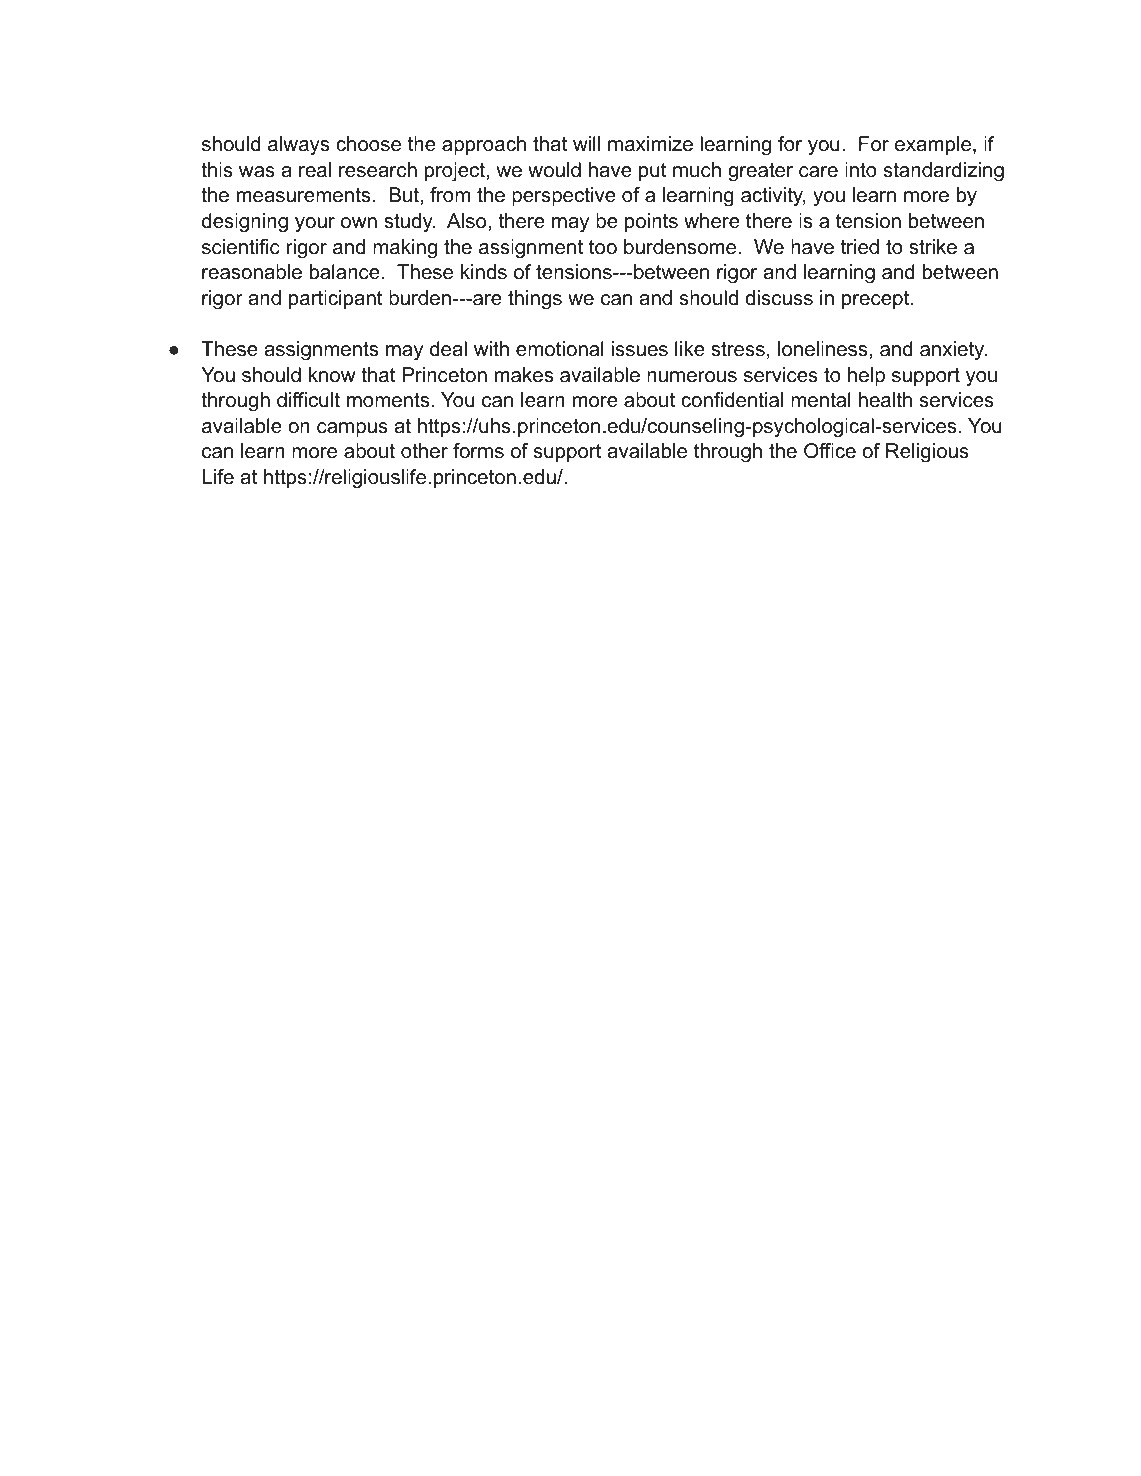  What do you see at coordinates (352, 429) in the screenshot?
I see `campus` at bounding box center [352, 429].
